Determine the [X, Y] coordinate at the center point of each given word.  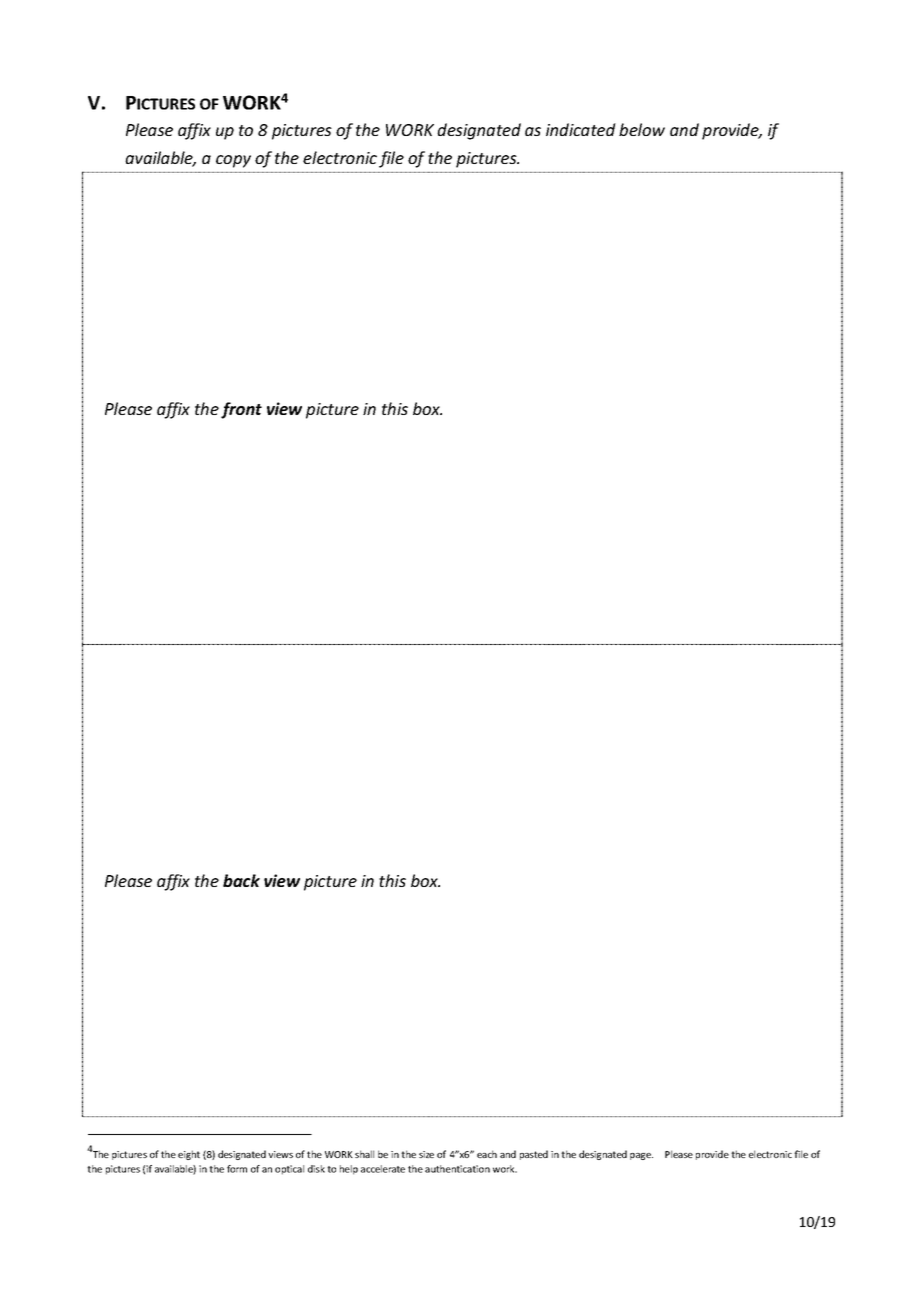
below [642, 129]
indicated [581, 129]
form [237, 1169]
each [487, 1154]
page [641, 1156]
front [241, 410]
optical [289, 1170]
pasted [534, 1155]
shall [364, 1154]
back [241, 880]
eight [189, 1155]
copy [233, 161]
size [426, 1154]
